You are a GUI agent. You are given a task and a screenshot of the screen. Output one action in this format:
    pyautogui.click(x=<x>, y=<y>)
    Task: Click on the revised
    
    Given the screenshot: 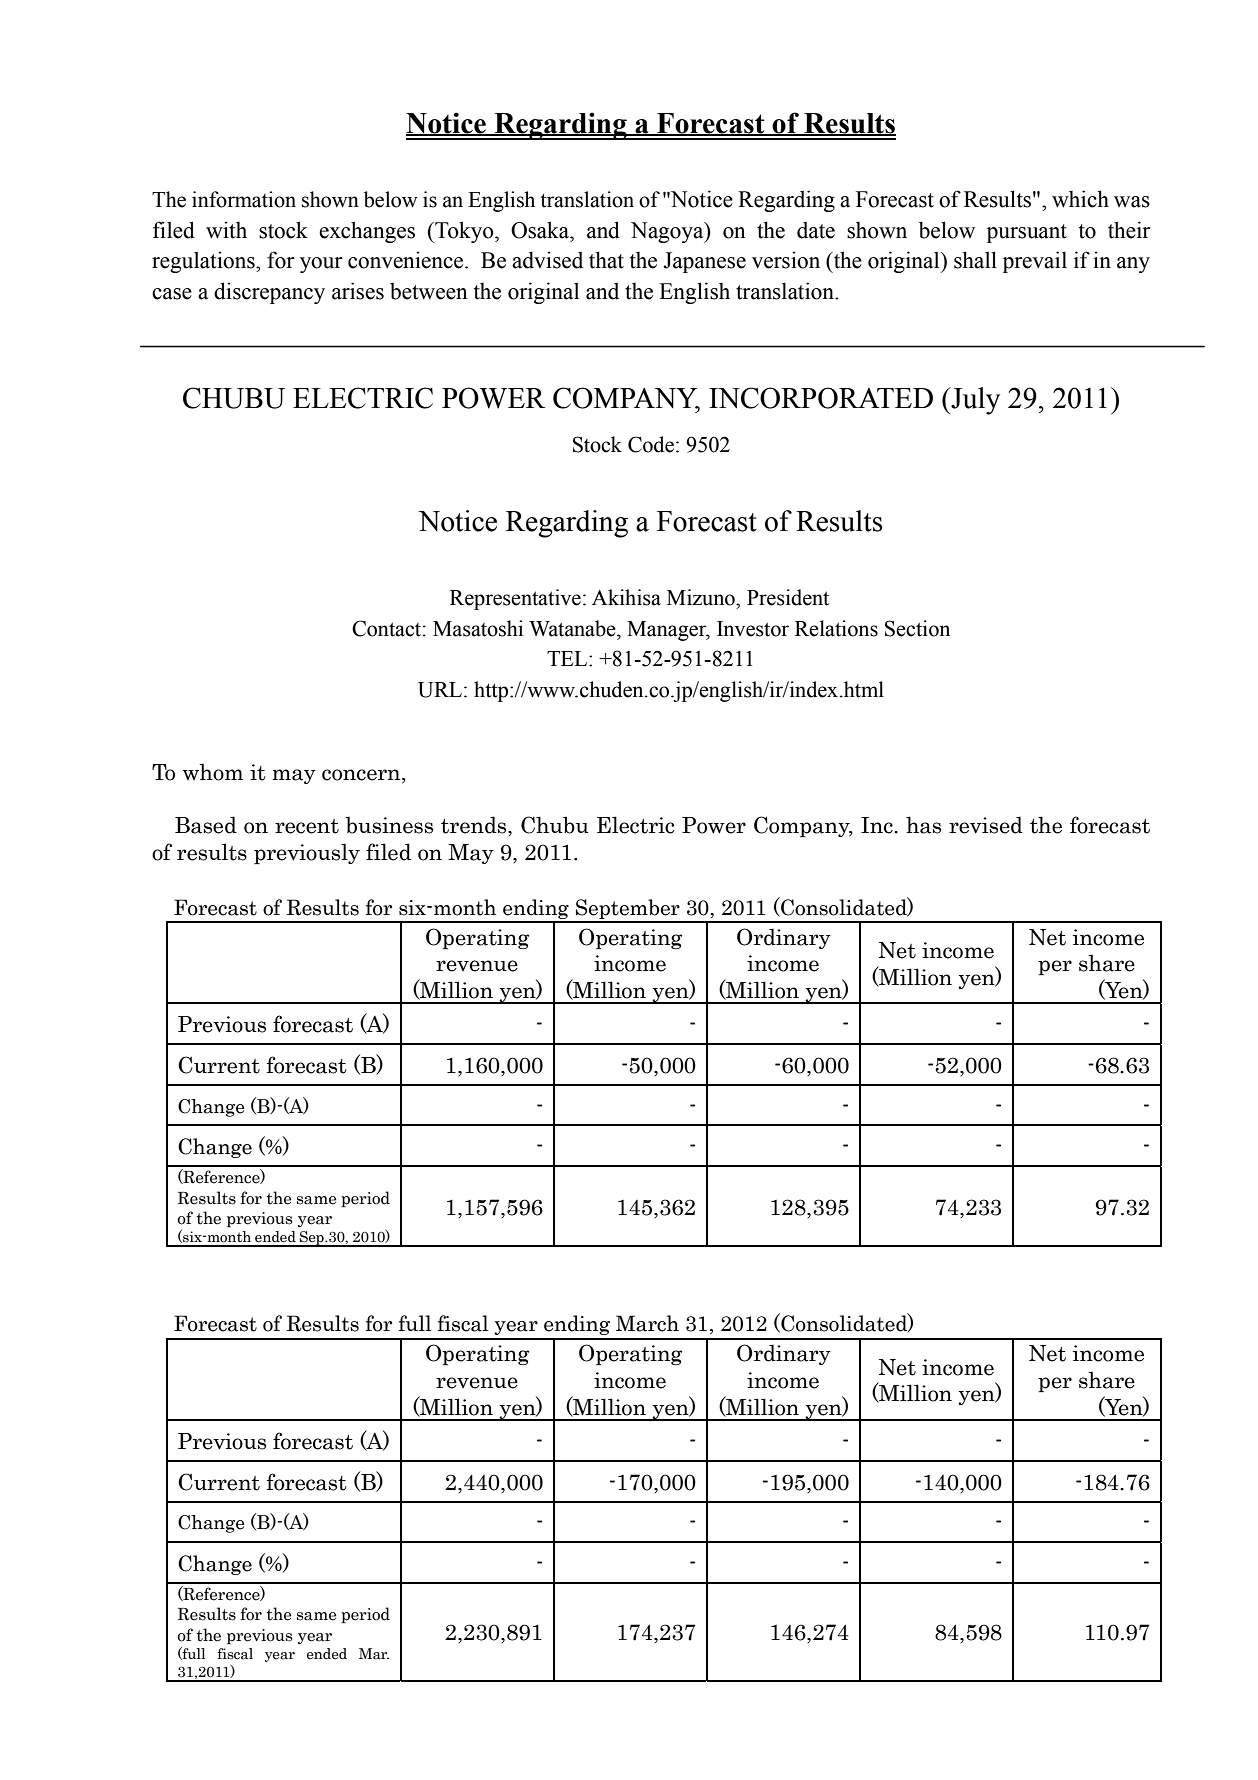 What is the action you would take?
    pyautogui.click(x=986, y=825)
